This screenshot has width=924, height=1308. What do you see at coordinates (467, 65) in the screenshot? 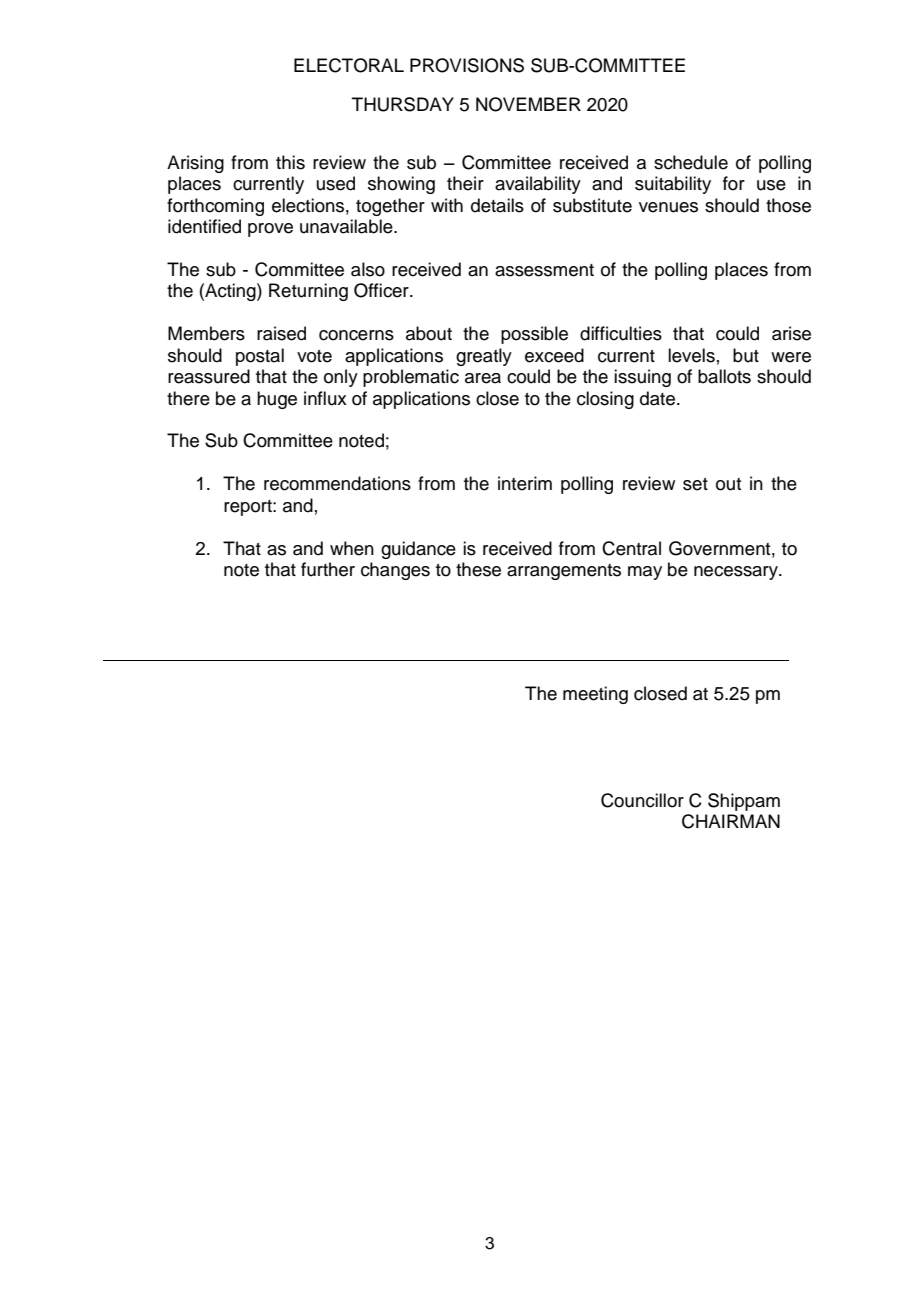
I see `PROVISIONS` at bounding box center [467, 65].
